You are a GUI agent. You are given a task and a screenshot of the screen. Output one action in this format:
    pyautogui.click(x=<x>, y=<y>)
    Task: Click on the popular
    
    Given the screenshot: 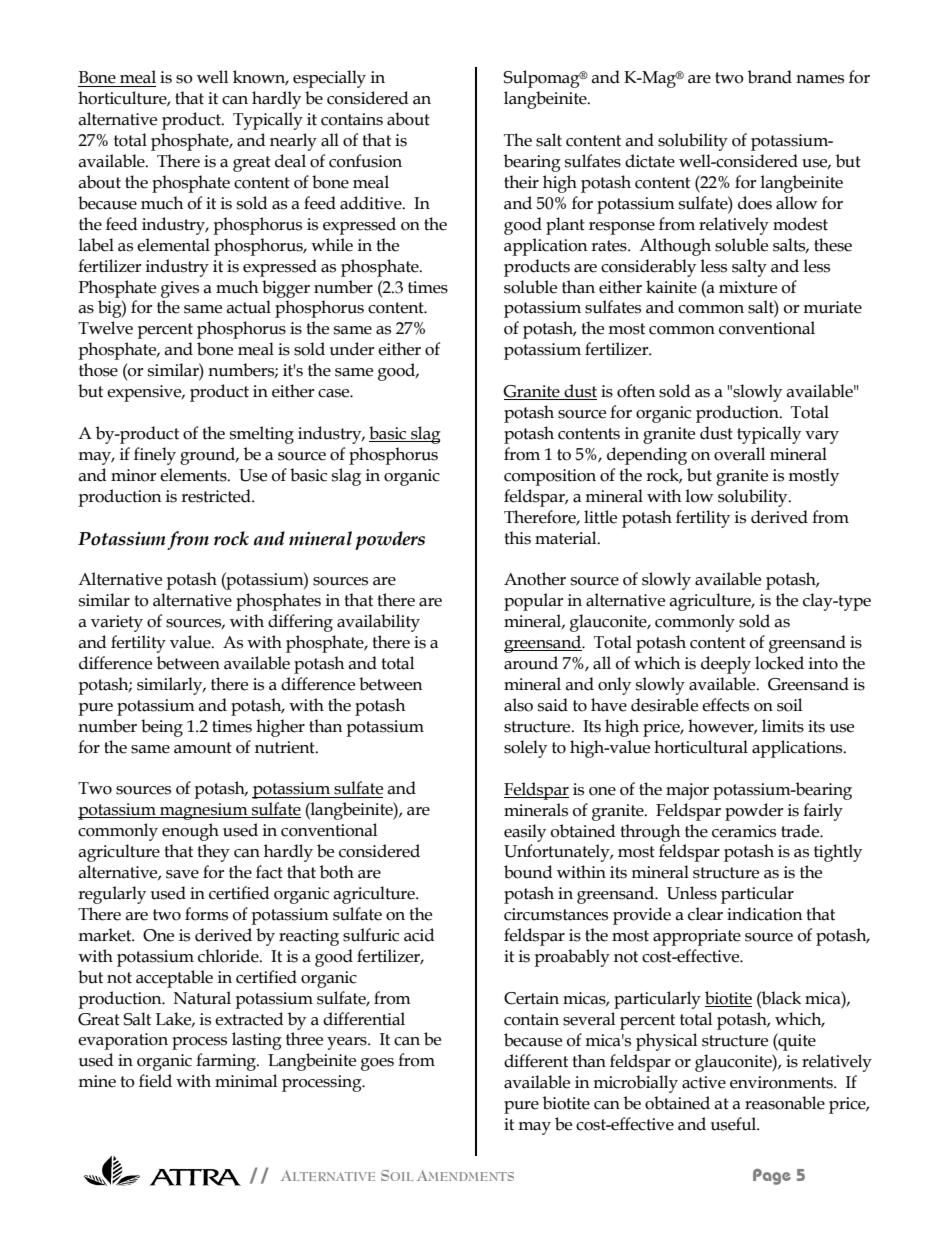 What is the action you would take?
    pyautogui.click(x=534, y=602)
